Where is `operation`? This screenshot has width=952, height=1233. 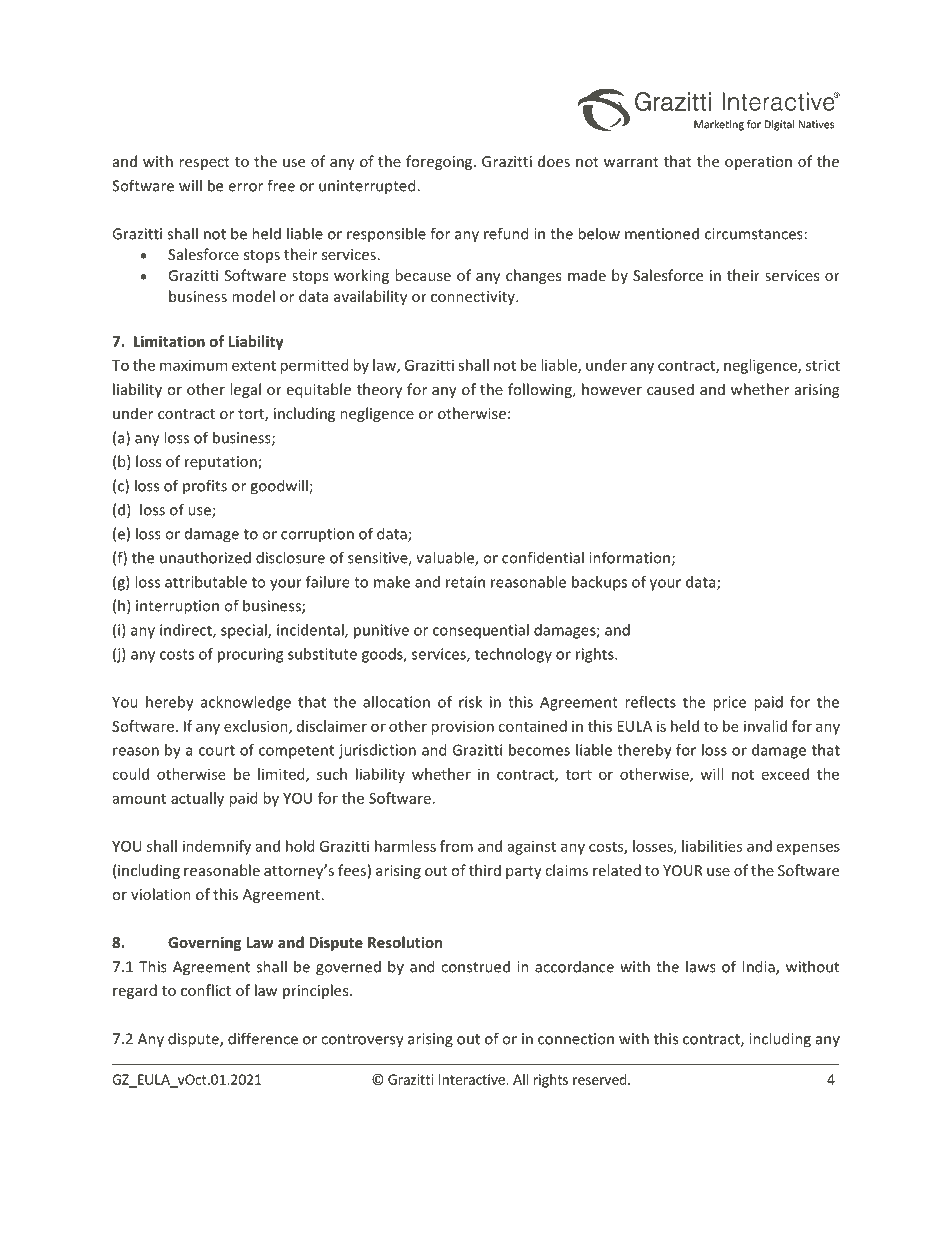 operation is located at coordinates (758, 163).
